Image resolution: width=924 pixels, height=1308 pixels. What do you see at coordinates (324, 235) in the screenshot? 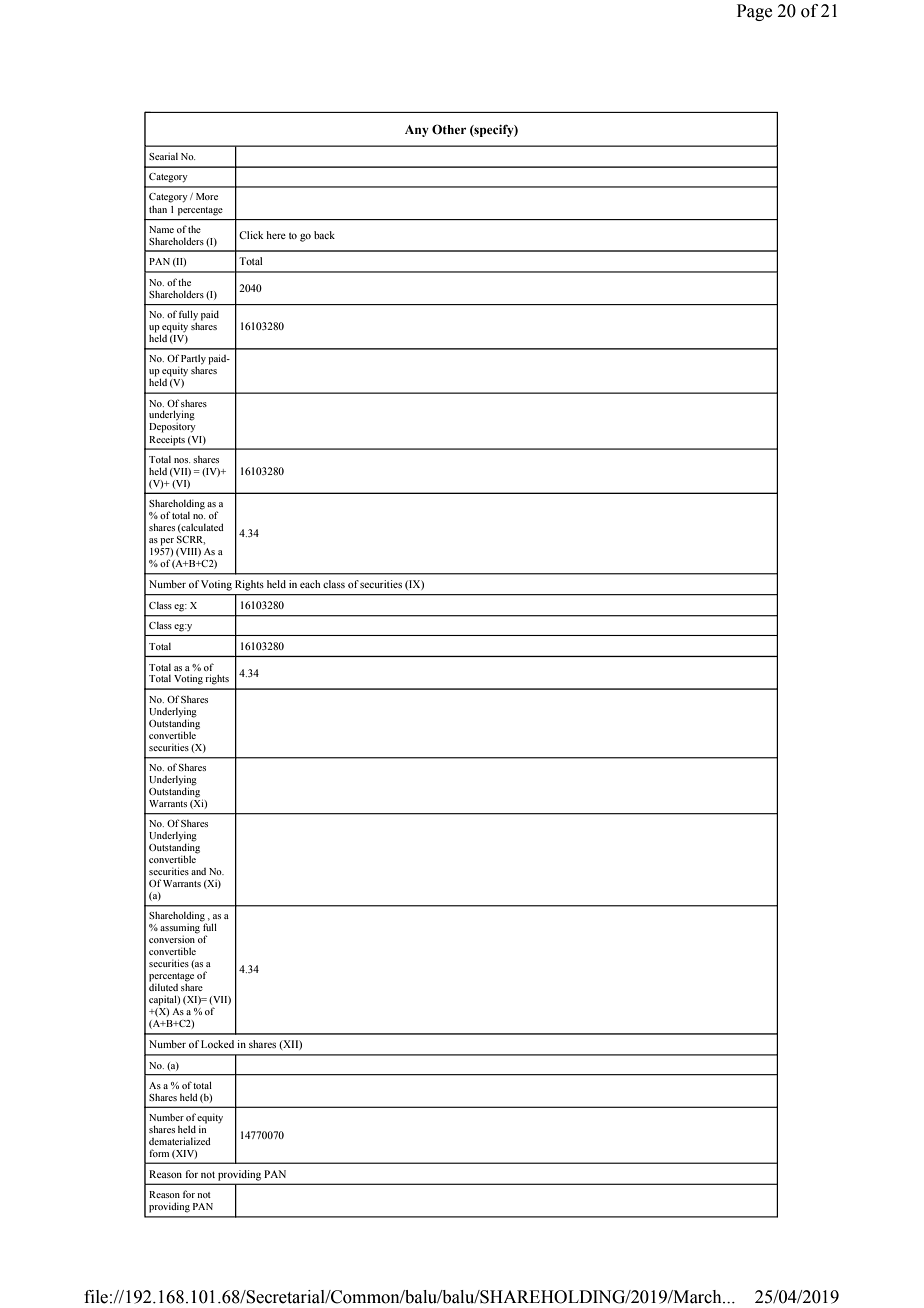
I see `back` at bounding box center [324, 235].
